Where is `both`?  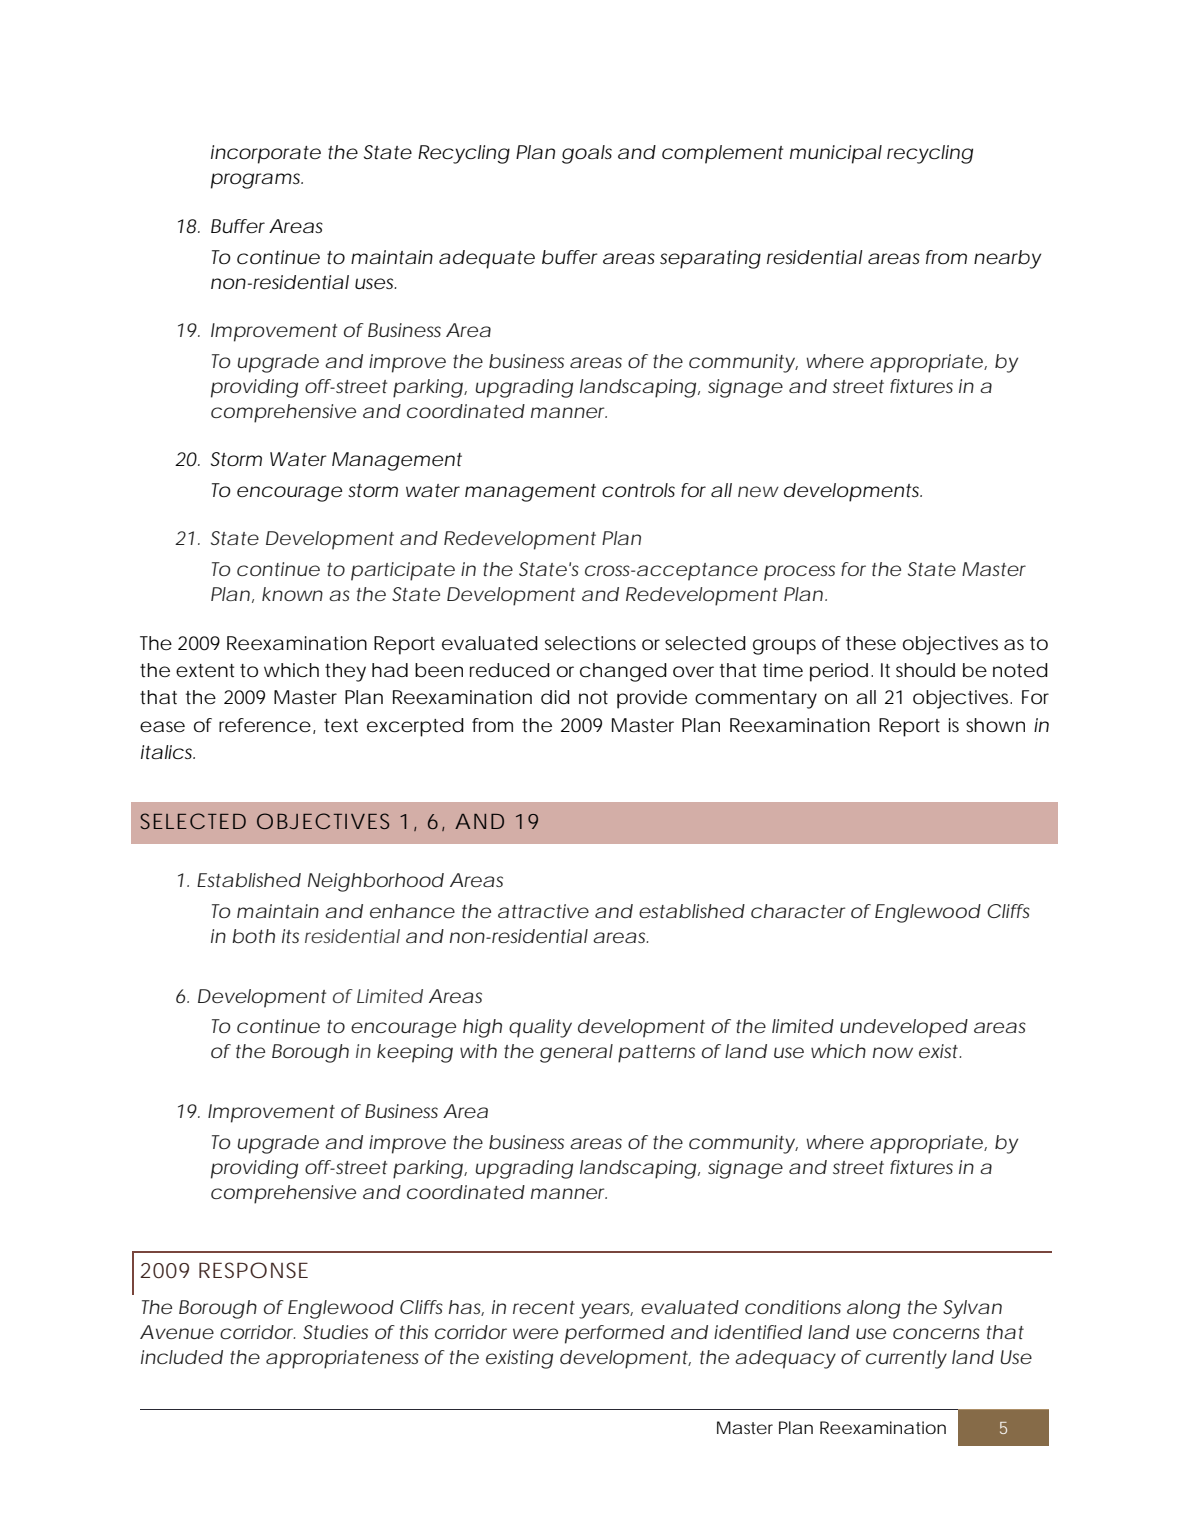 both is located at coordinates (253, 936).
